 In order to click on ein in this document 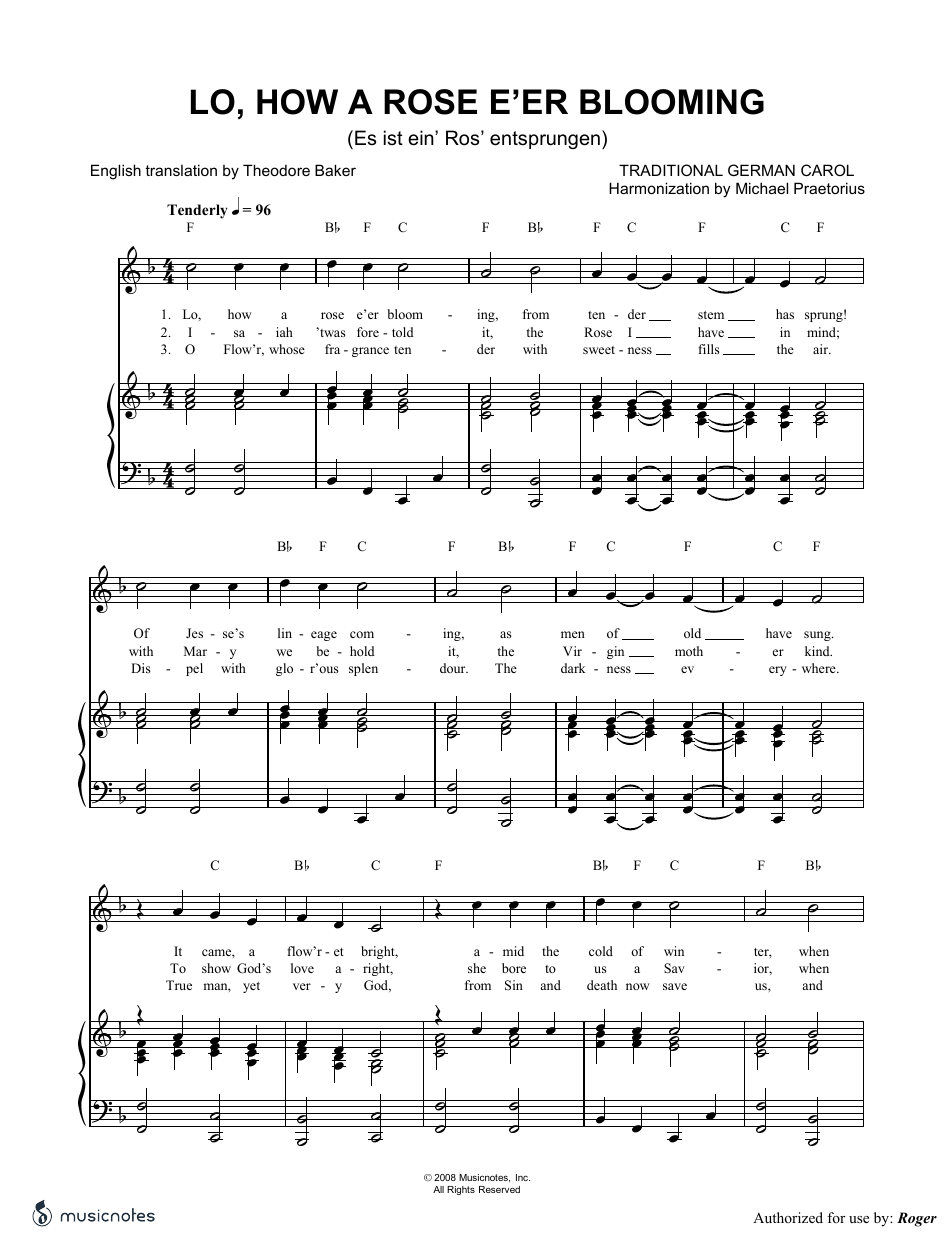, I will do `click(422, 138)`.
